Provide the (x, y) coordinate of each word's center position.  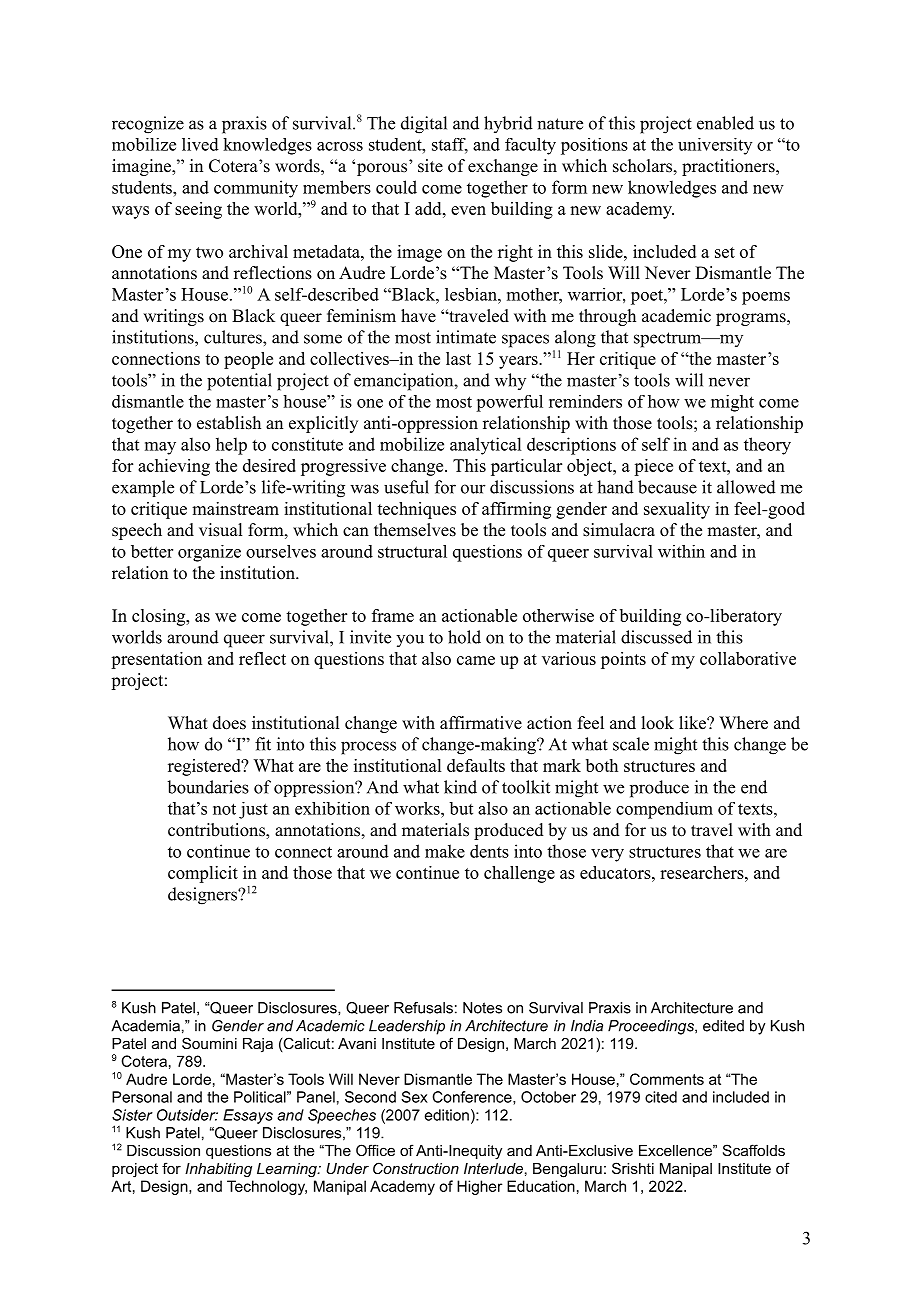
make (445, 851)
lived (200, 144)
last (458, 358)
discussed (656, 637)
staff (450, 145)
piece (653, 467)
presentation (156, 660)
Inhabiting (218, 1170)
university (715, 146)
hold (464, 637)
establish (229, 423)
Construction (416, 1168)
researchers (702, 872)
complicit (203, 874)
